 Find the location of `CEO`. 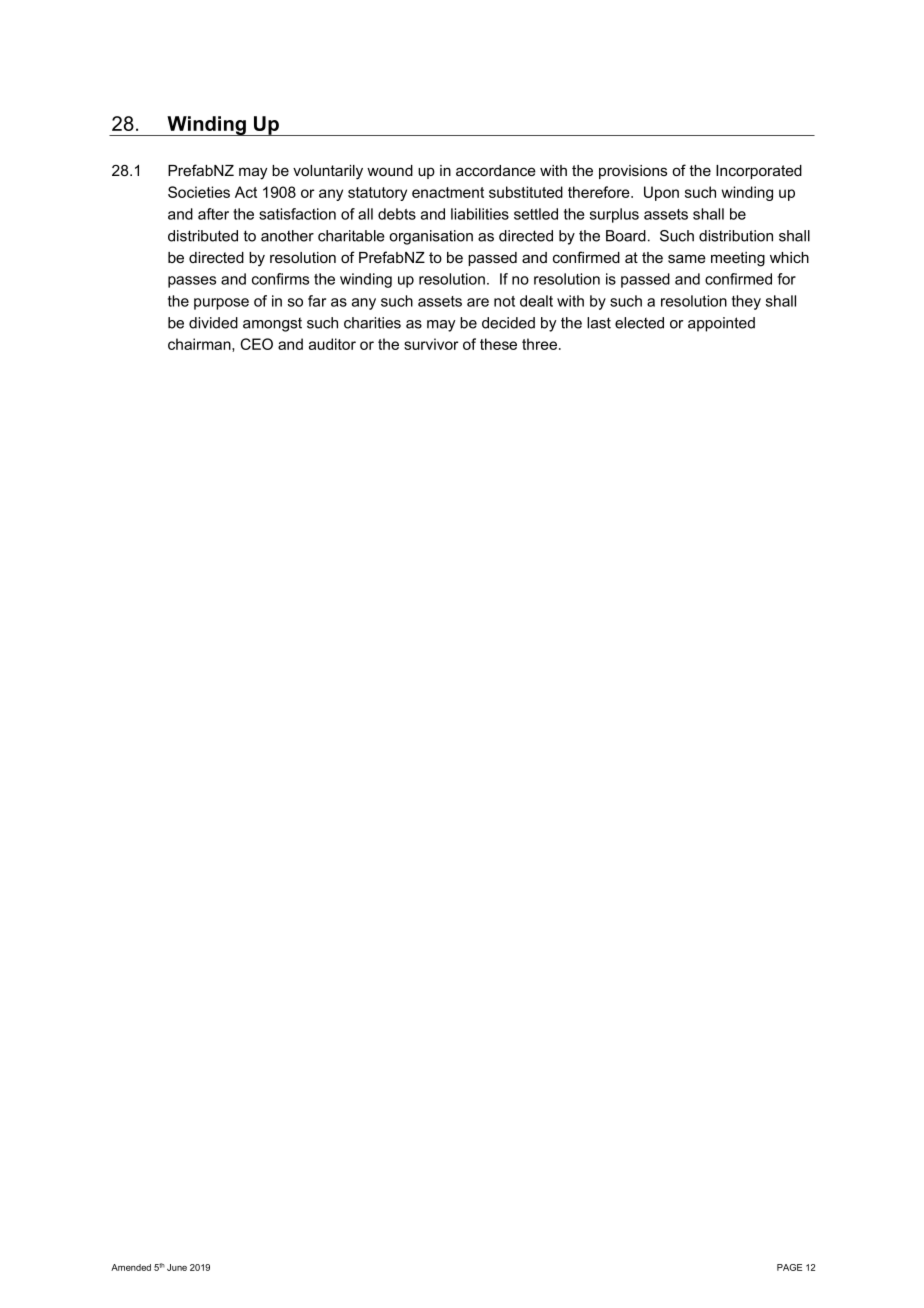

CEO is located at coordinates (256, 344).
